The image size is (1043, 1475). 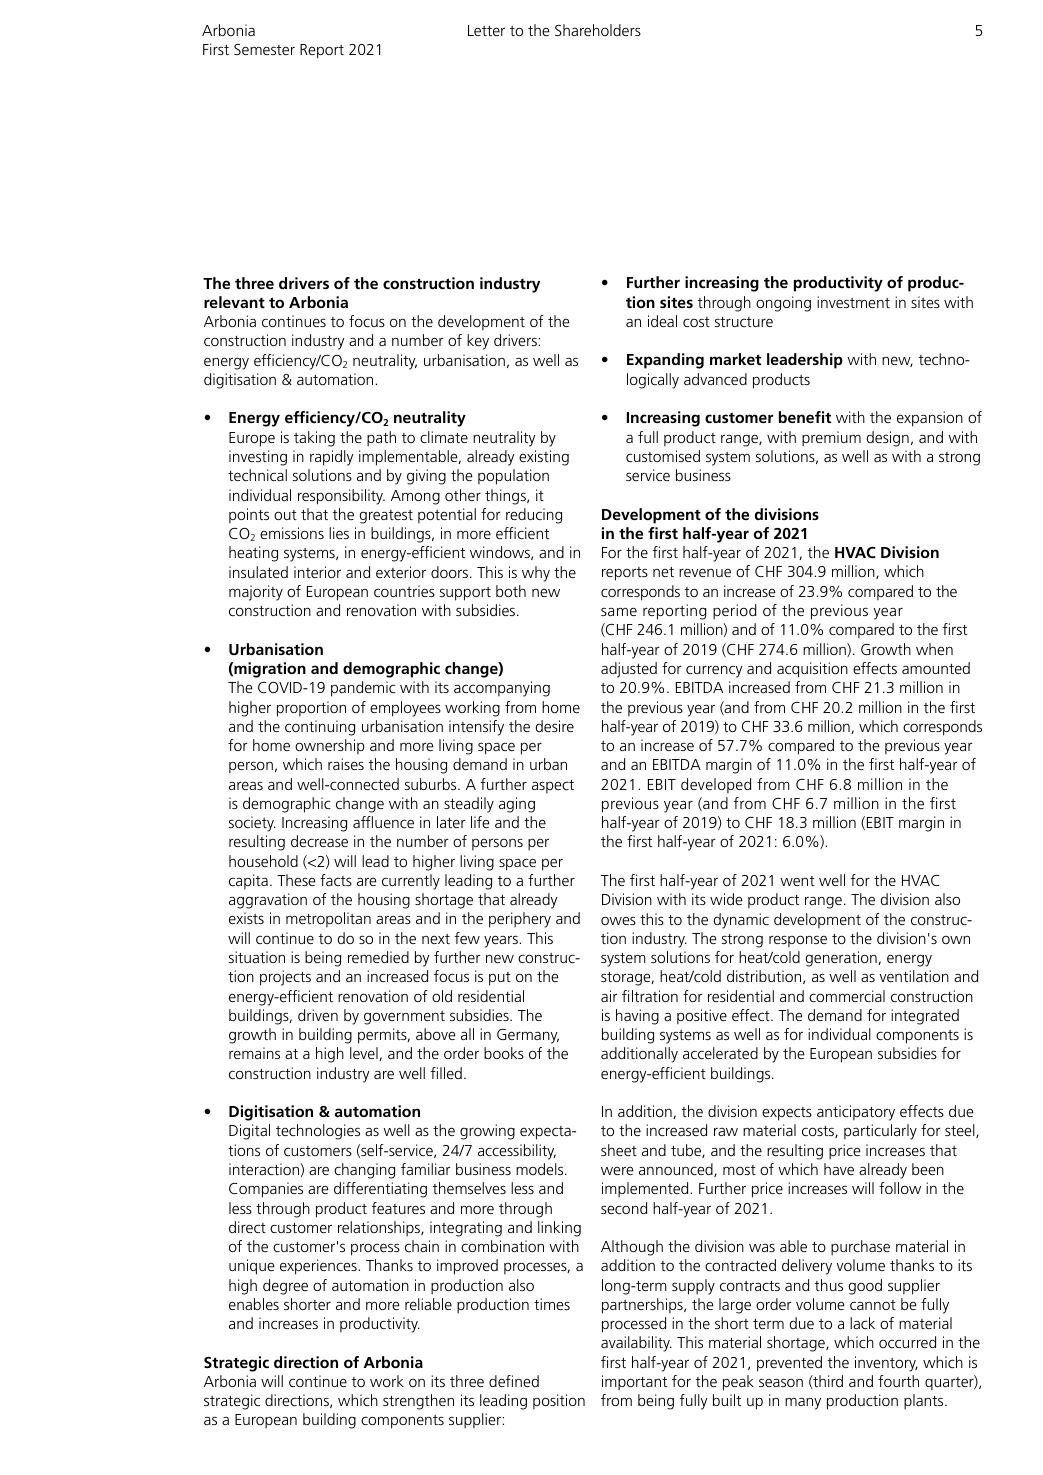 What do you see at coordinates (285, 1287) in the screenshot?
I see `degree` at bounding box center [285, 1287].
